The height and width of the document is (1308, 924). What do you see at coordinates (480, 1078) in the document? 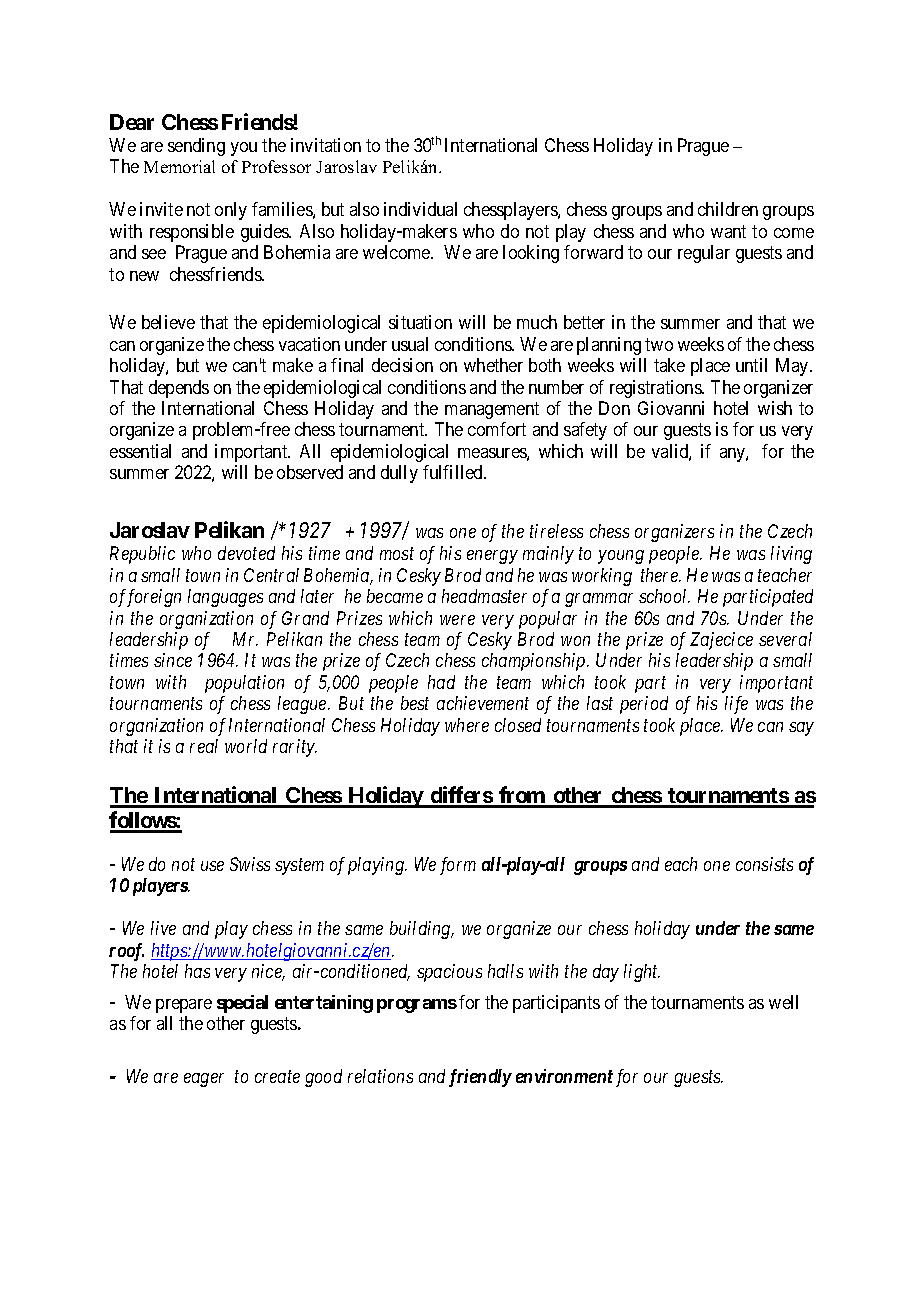
I see `friendly` at bounding box center [480, 1078].
